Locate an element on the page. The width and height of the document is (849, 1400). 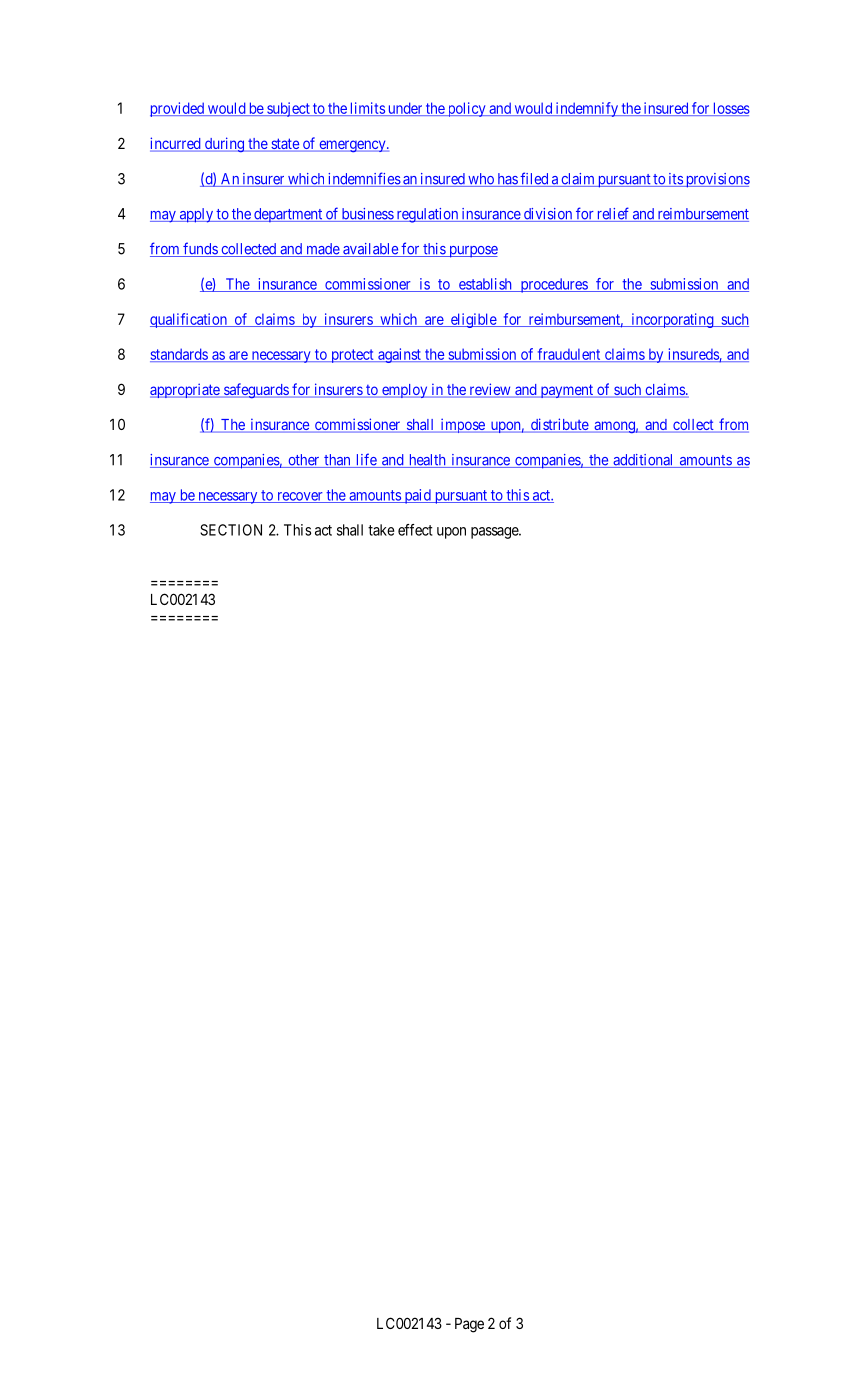
provisions is located at coordinates (716, 180).
